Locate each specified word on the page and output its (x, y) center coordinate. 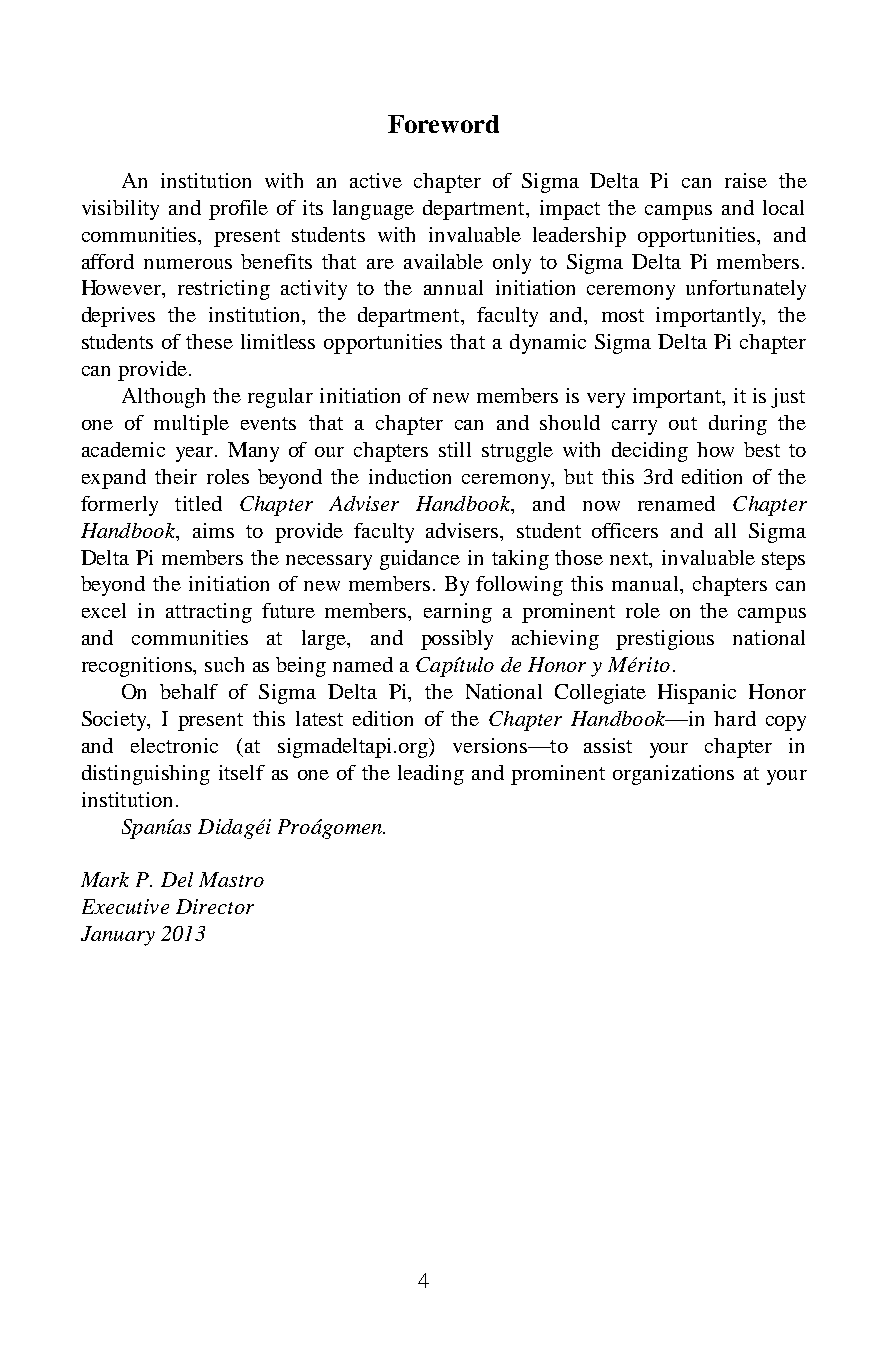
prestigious (665, 640)
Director (215, 906)
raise (746, 180)
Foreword (443, 124)
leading (431, 775)
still (455, 449)
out (683, 423)
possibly (457, 640)
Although (163, 398)
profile (238, 210)
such (224, 664)
